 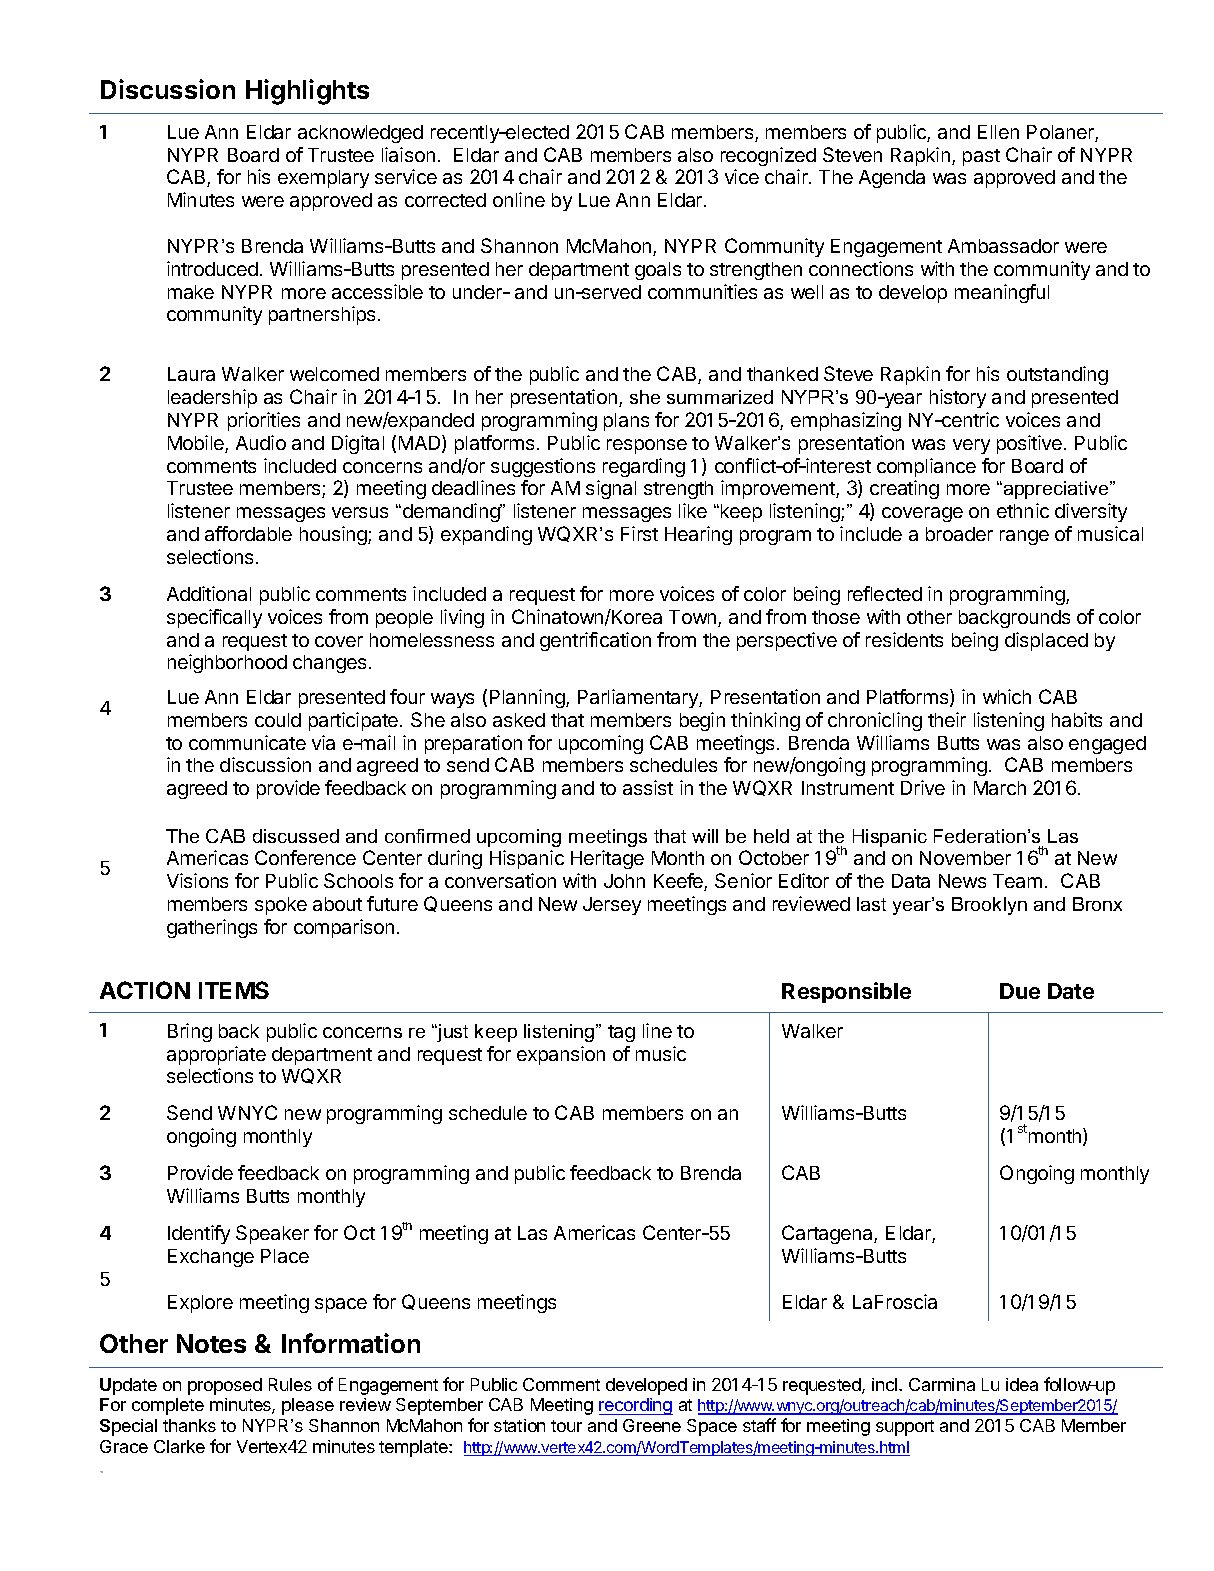 I want to click on Due, so click(x=1020, y=991).
